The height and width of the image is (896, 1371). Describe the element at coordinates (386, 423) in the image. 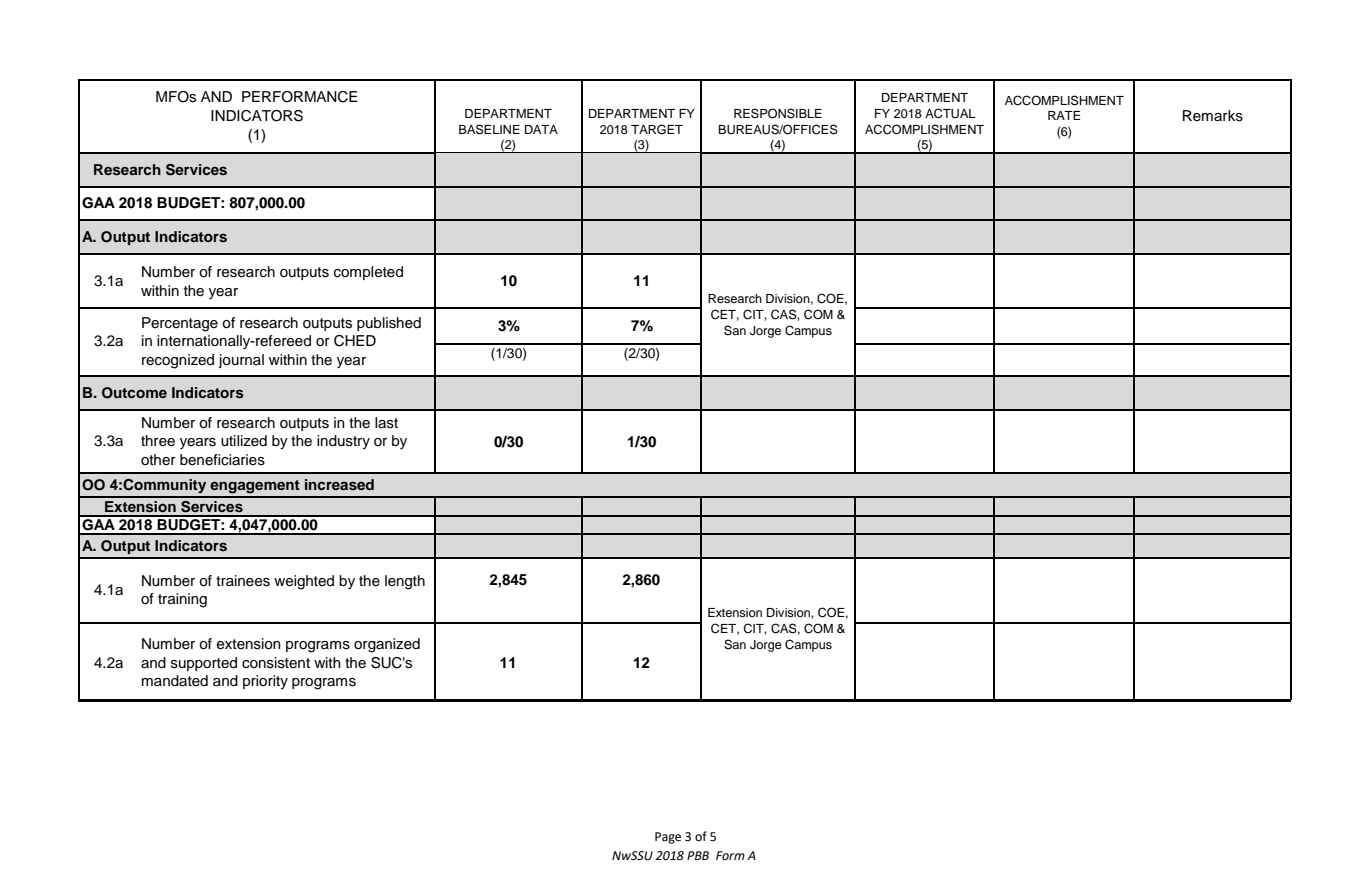

I see `last` at that location.
